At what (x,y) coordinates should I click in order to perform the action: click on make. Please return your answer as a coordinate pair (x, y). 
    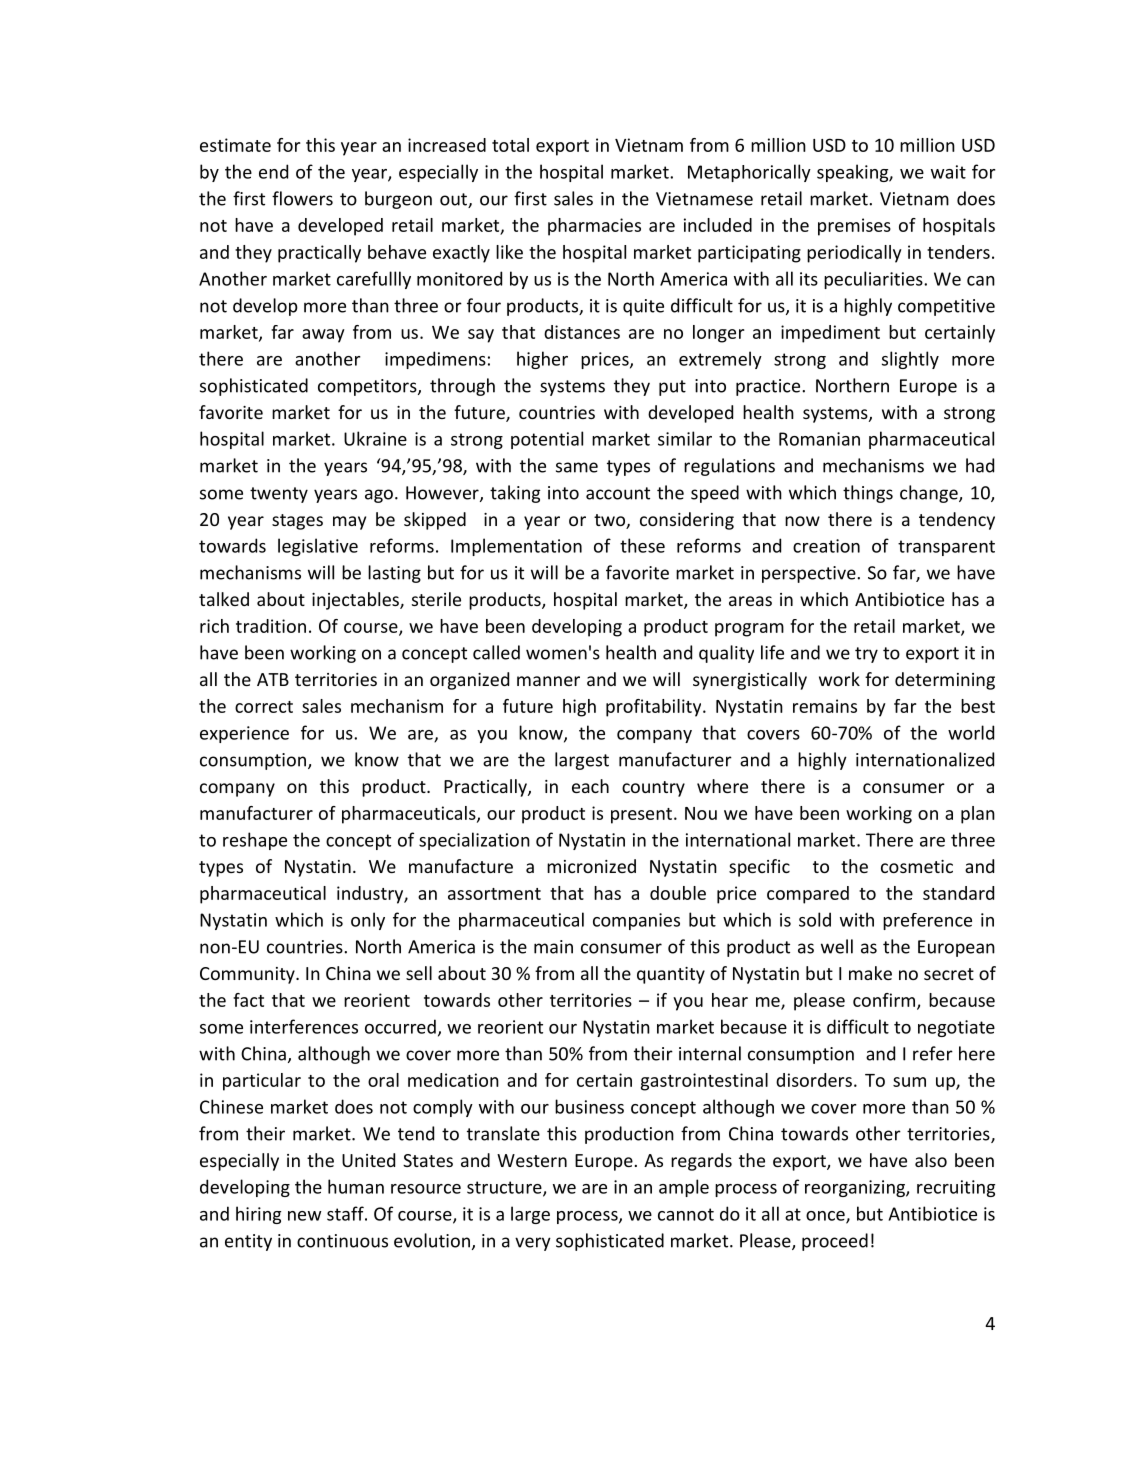
    Looking at the image, I should click on (870, 973).
